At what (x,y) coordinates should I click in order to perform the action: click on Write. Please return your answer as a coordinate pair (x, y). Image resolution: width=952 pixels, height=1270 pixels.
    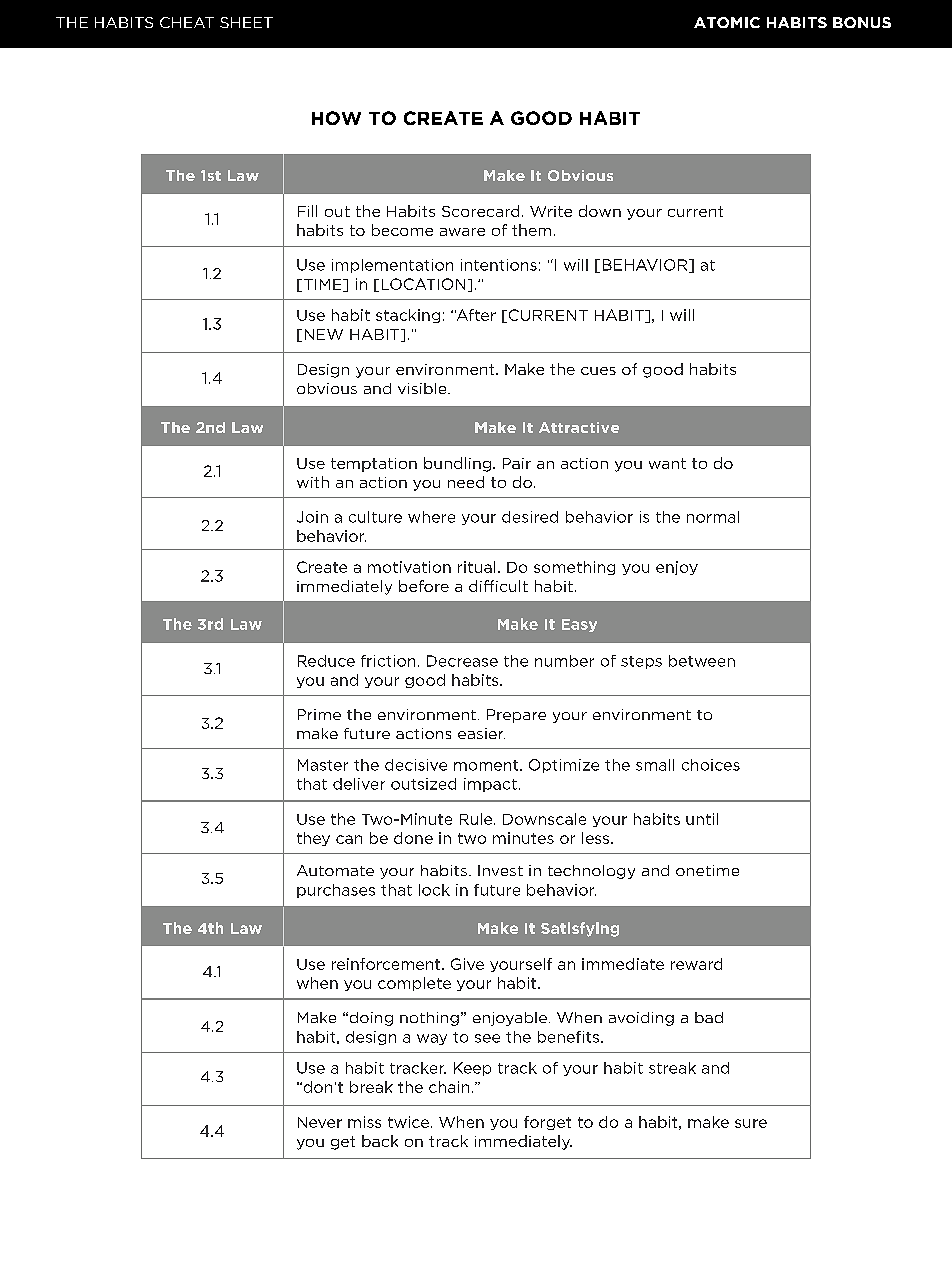
    Looking at the image, I should click on (551, 211).
